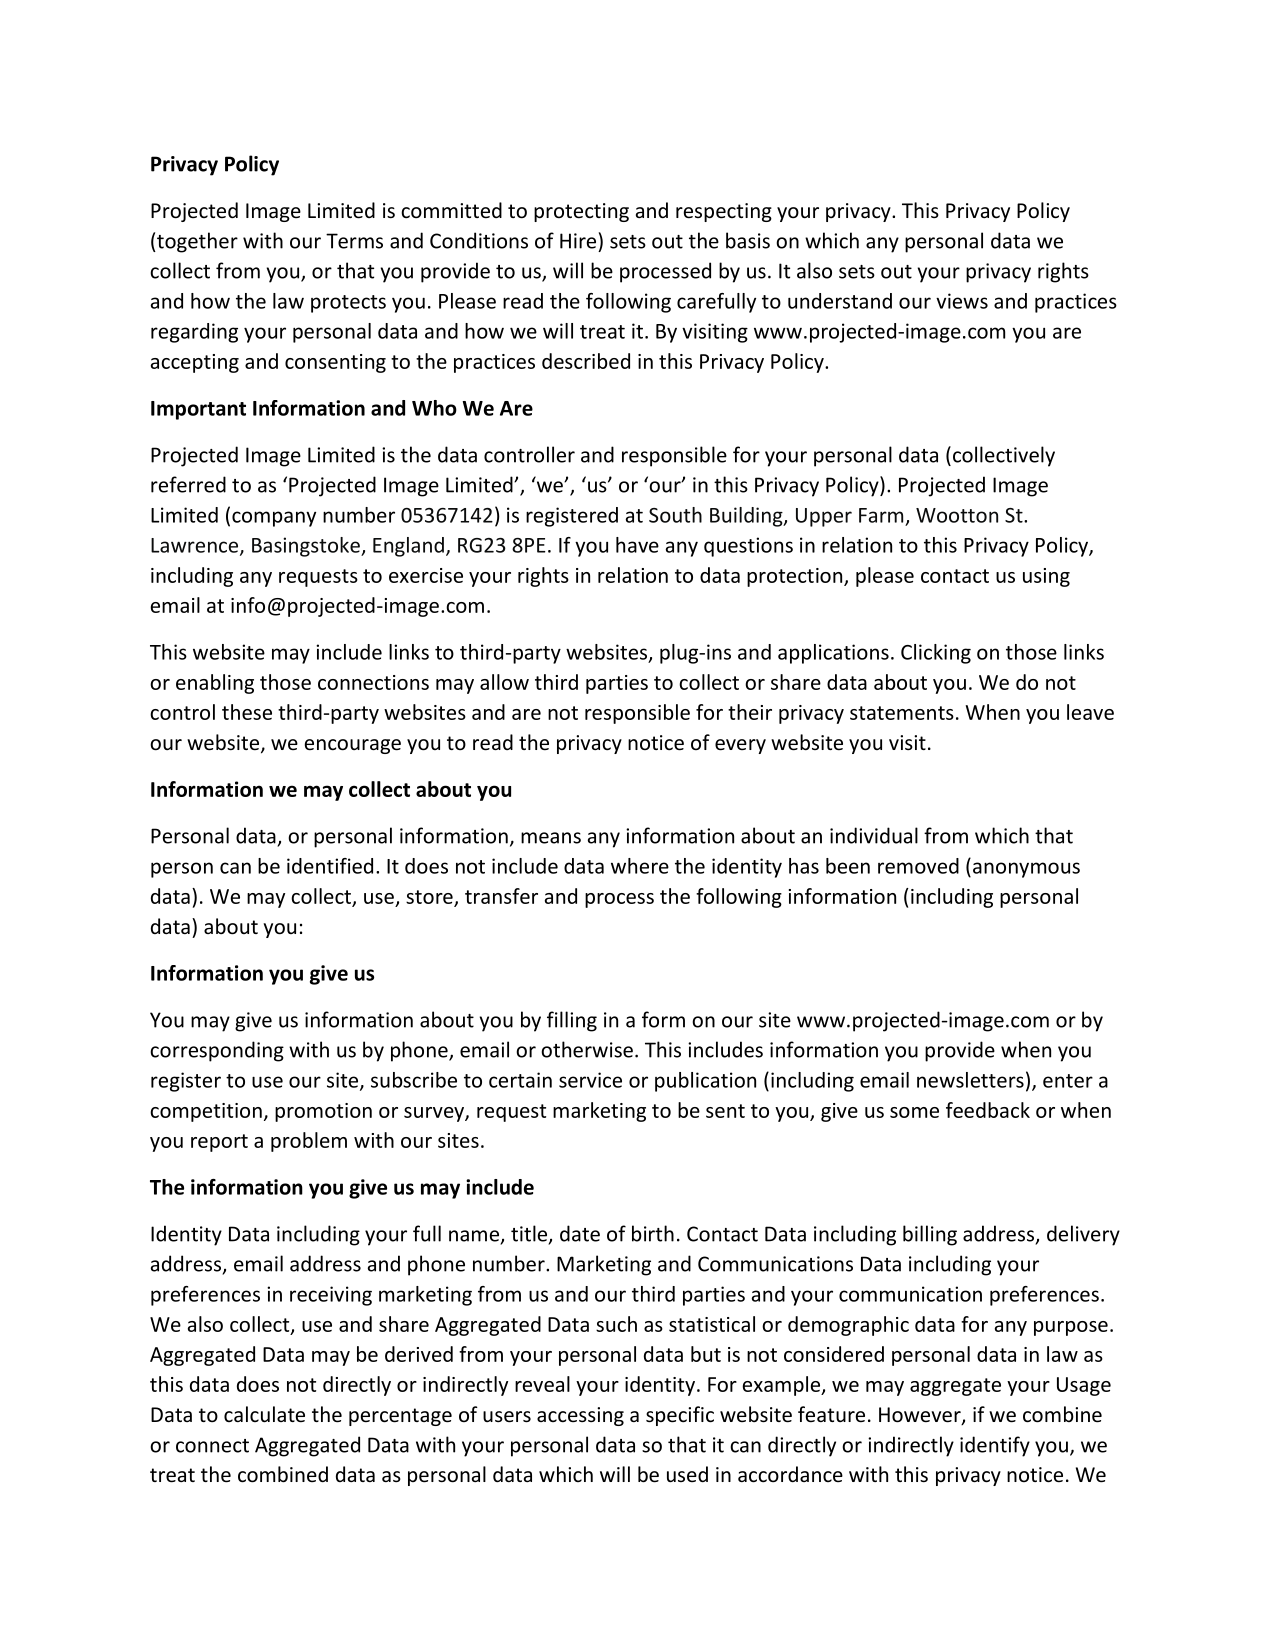 This screenshot has height=1646, width=1272. I want to click on identified, so click(330, 866).
